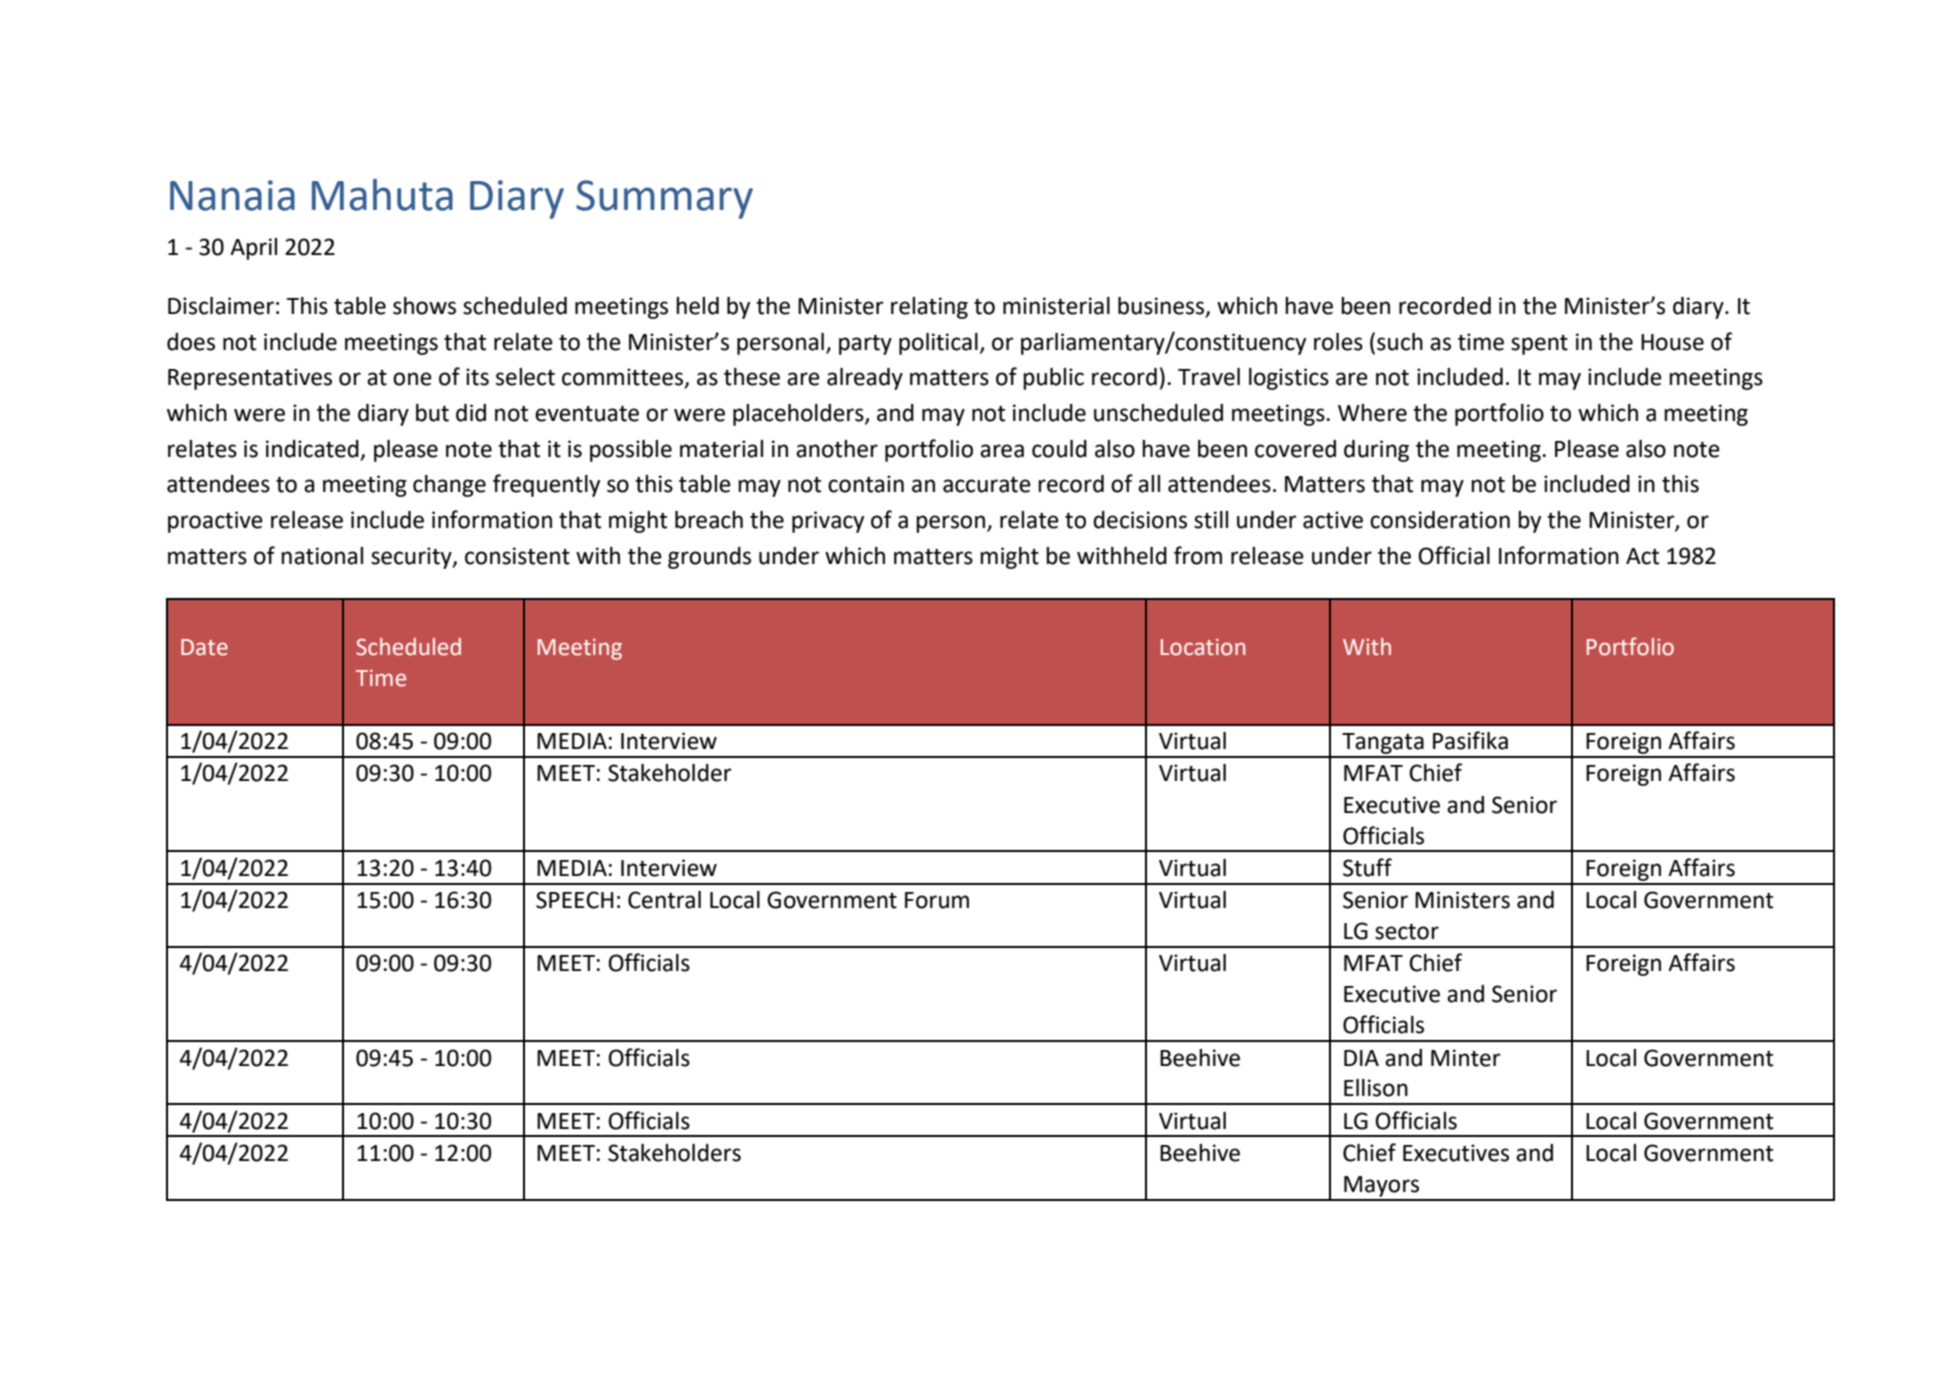 This page has height=1376, width=1946. Describe the element at coordinates (1400, 342) in the page. I see `such` at that location.
